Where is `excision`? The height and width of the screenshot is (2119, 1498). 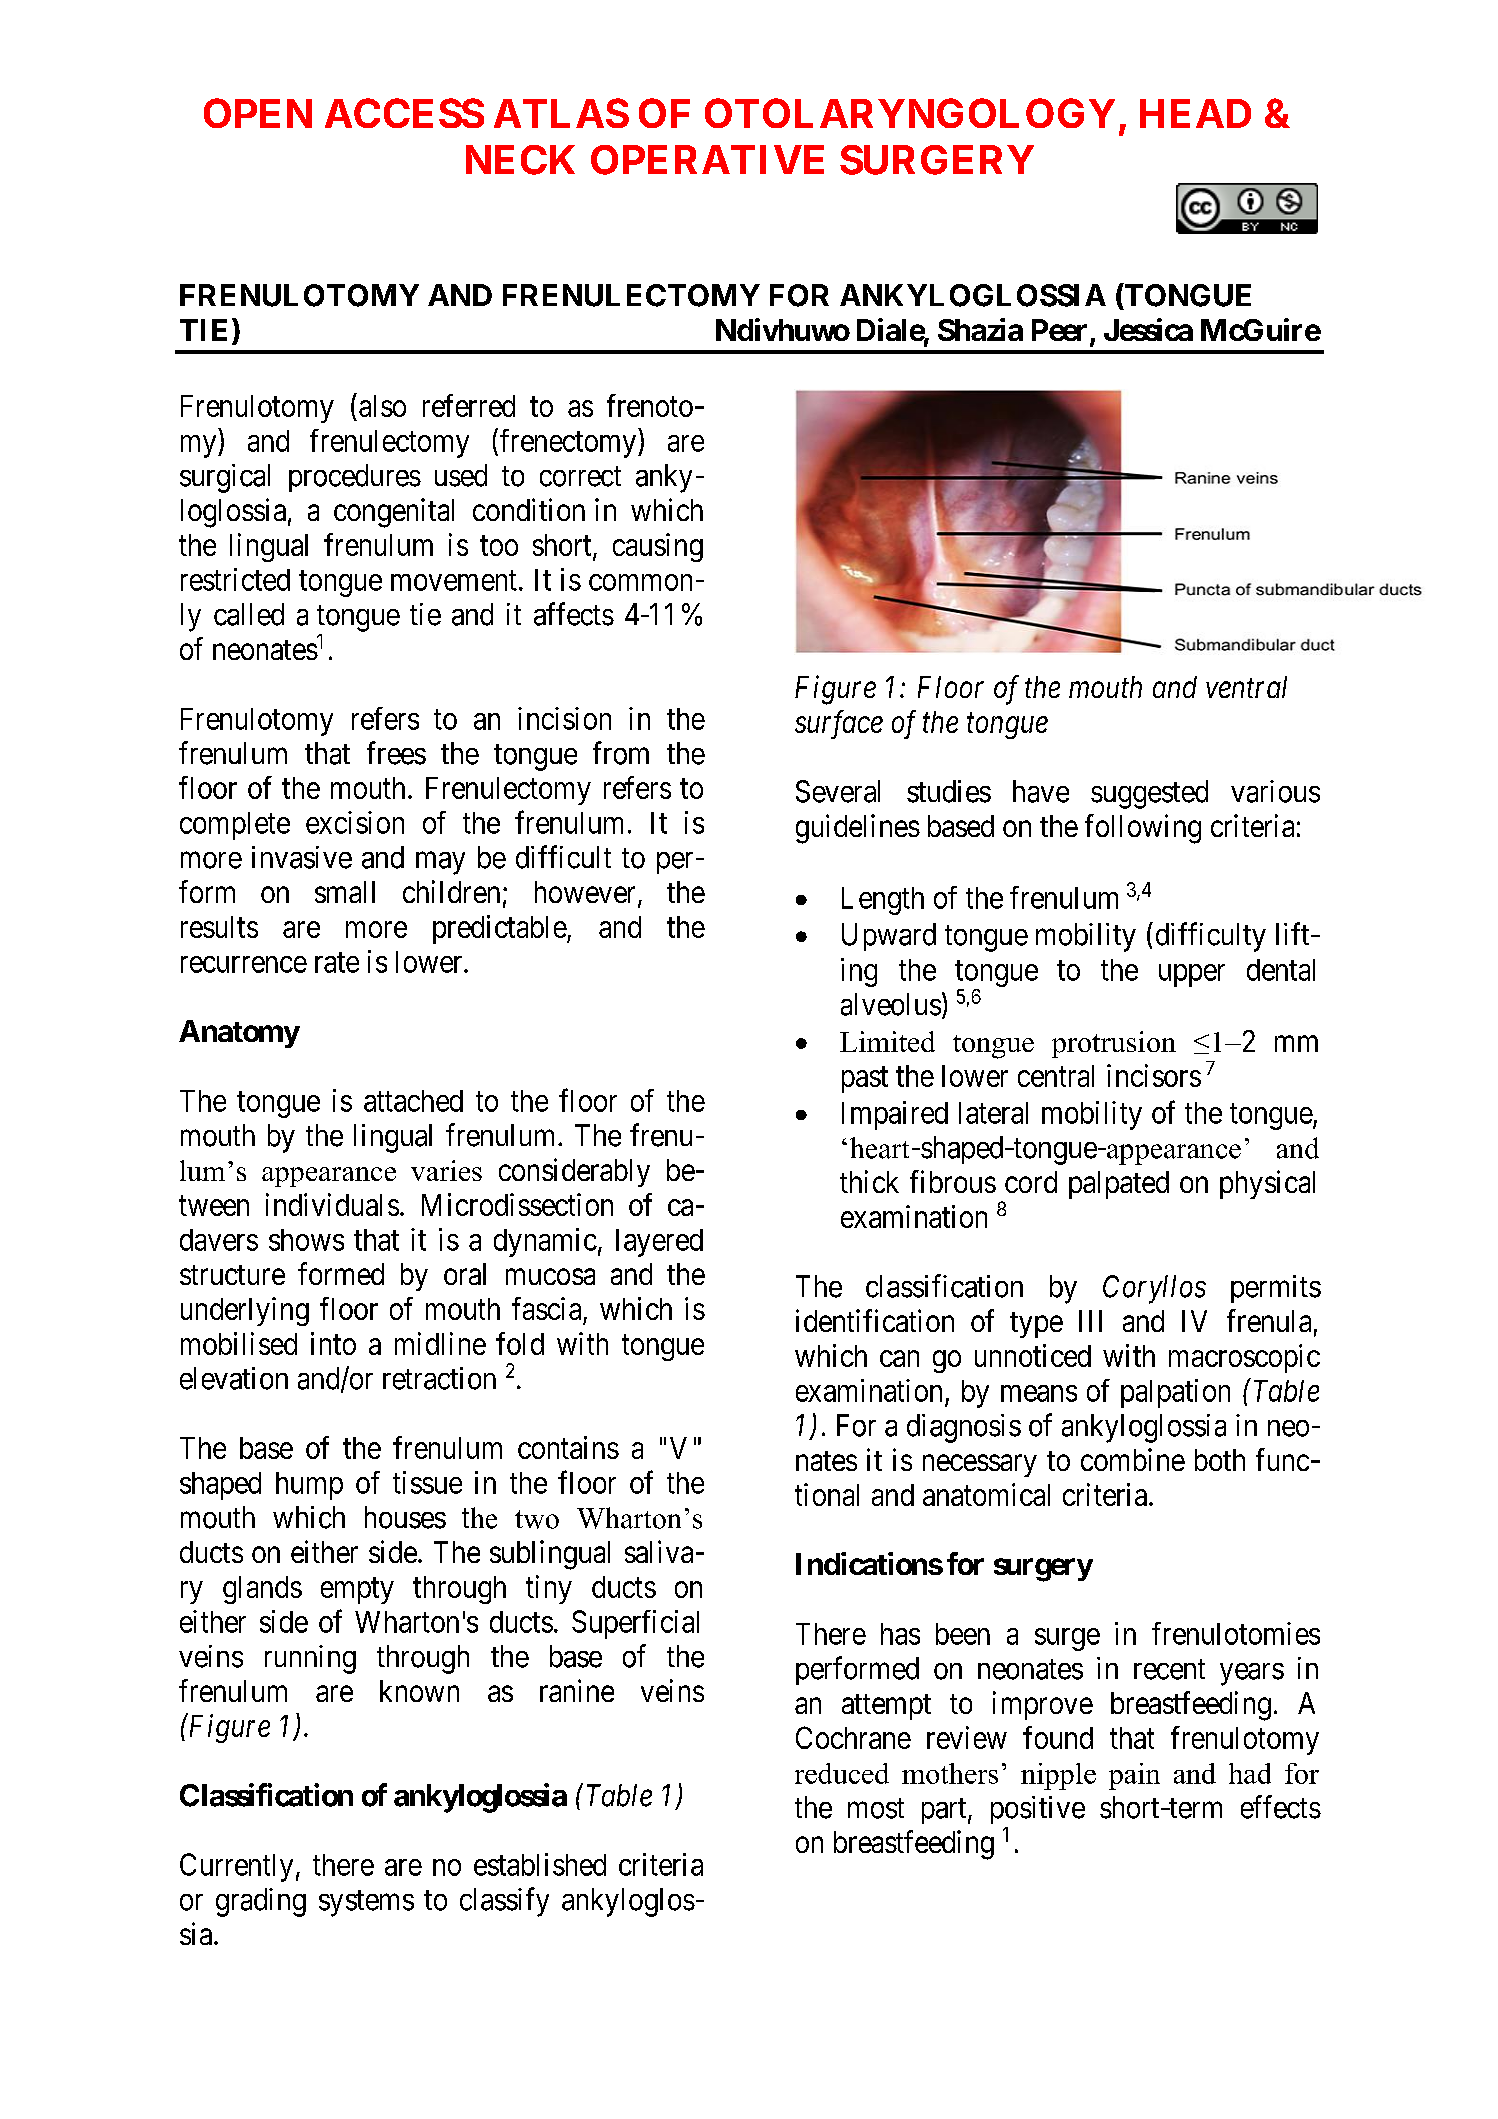
excision is located at coordinates (355, 822).
